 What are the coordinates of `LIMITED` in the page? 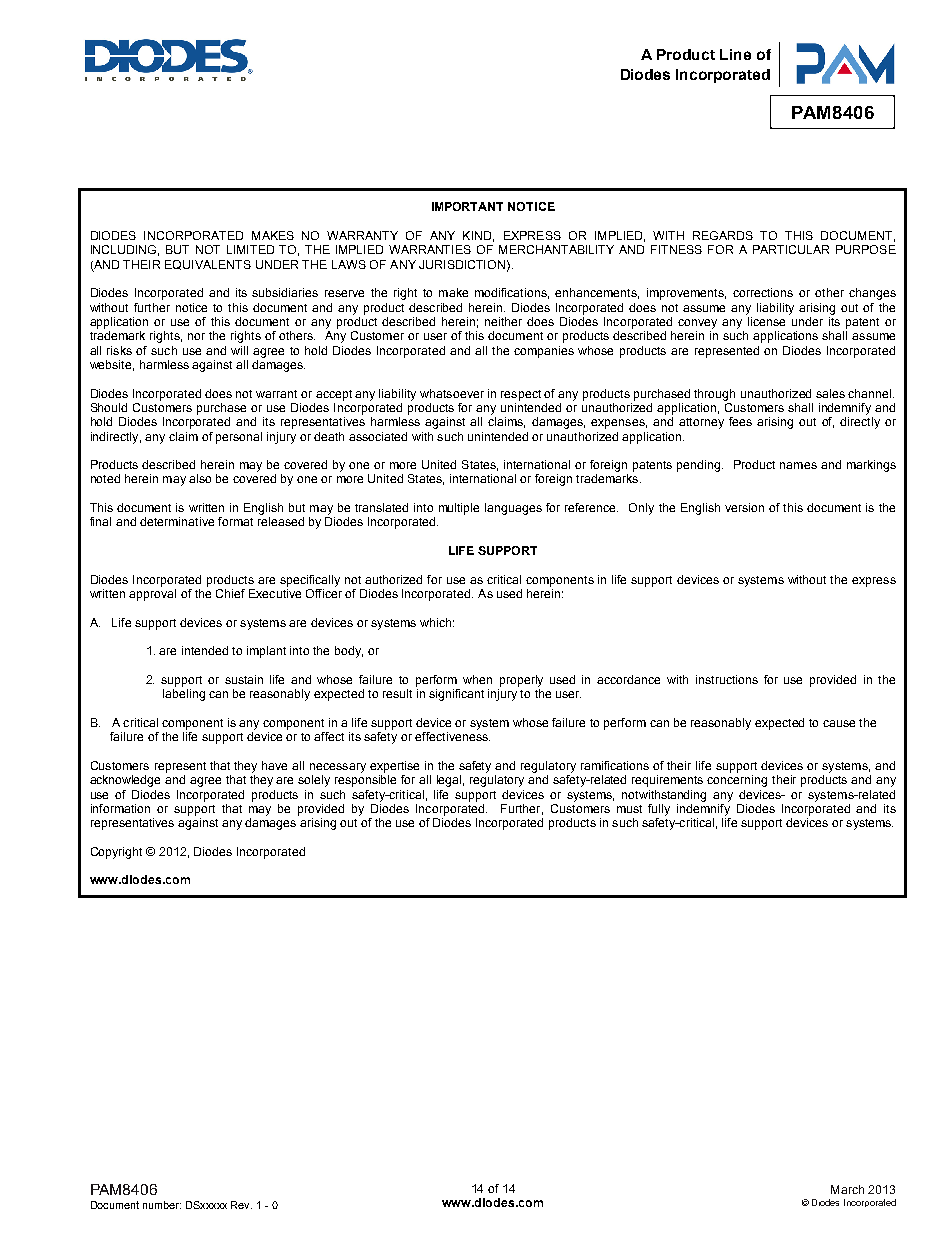 It's located at (250, 249).
